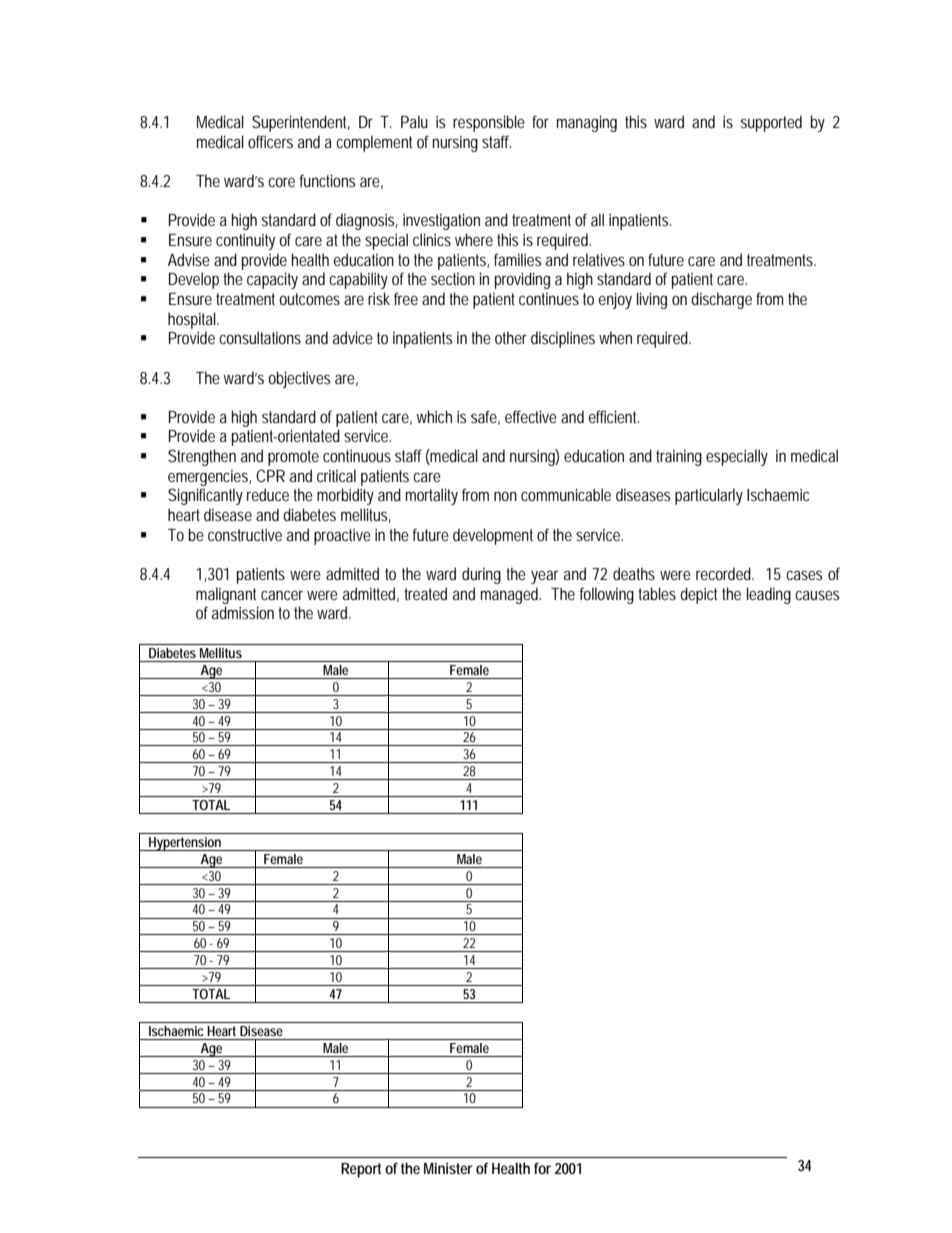 The width and height of the screenshot is (952, 1233). What do you see at coordinates (361, 1170) in the screenshot?
I see `Report` at bounding box center [361, 1170].
